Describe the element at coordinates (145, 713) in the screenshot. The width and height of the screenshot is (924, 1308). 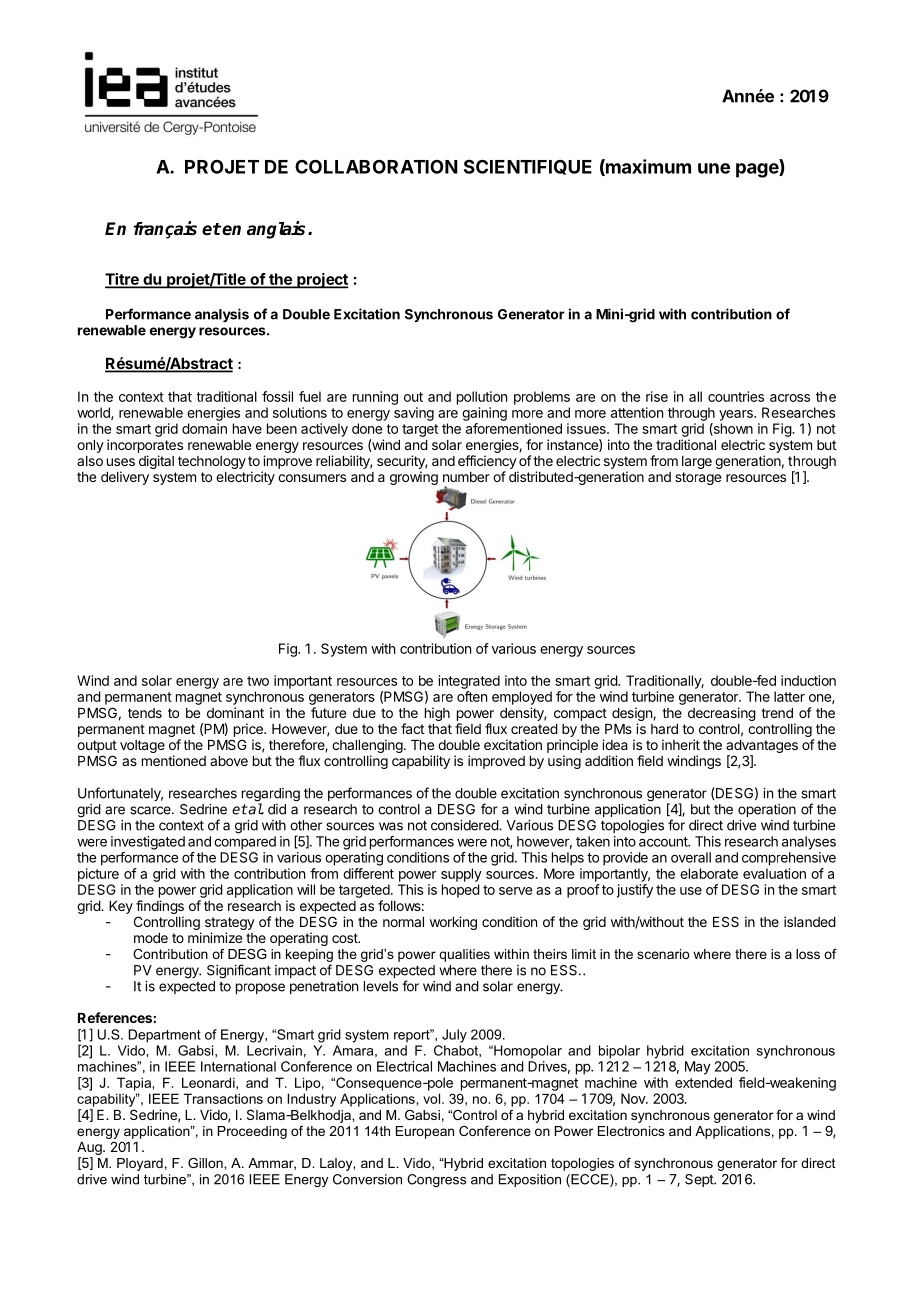
I see `tends` at that location.
